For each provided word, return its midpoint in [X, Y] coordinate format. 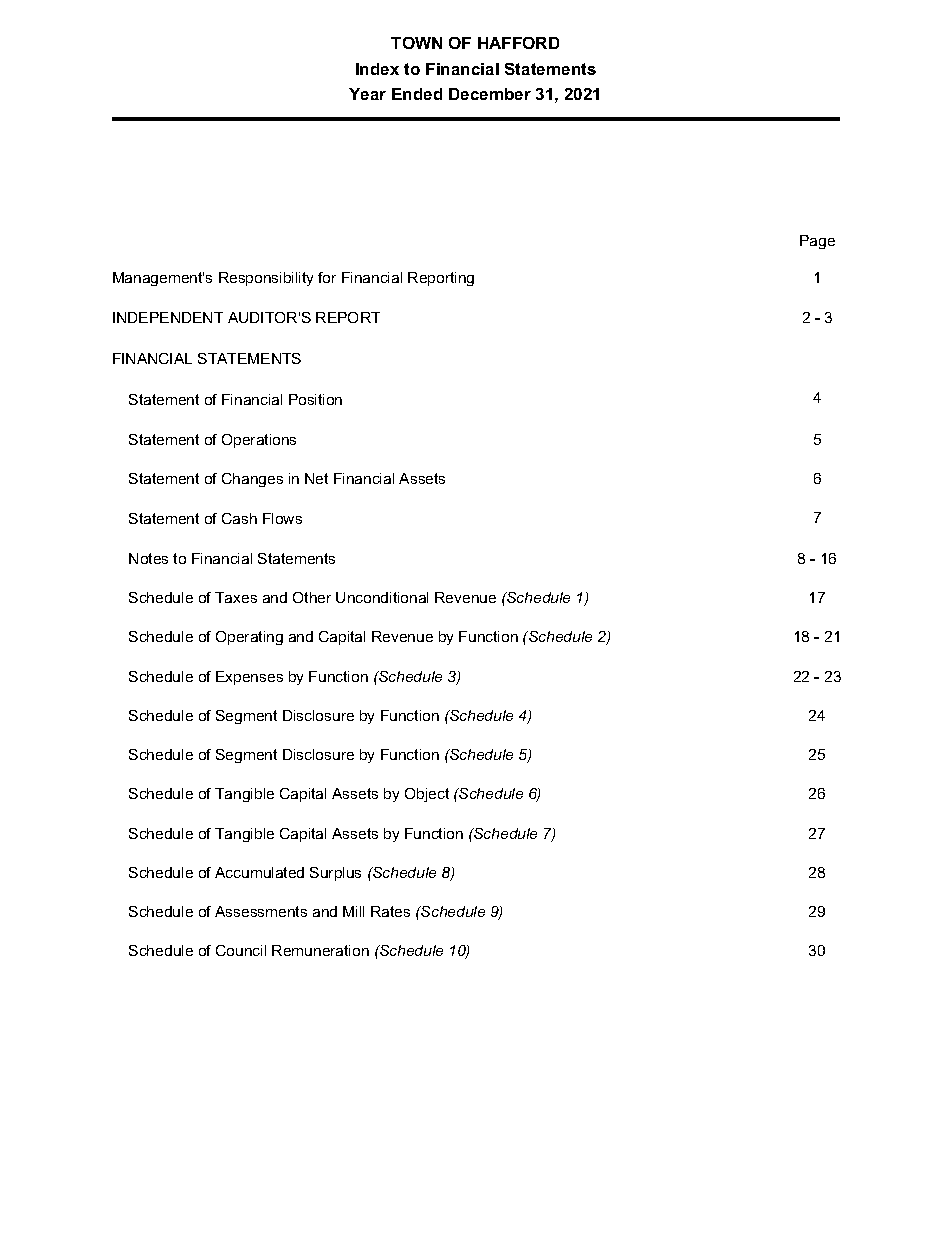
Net [316, 478]
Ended [417, 94]
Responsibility [266, 279]
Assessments [261, 911]
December [490, 94]
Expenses [249, 678]
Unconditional [382, 597]
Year [367, 94]
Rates [390, 911]
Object [427, 795]
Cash [239, 518]
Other [312, 597]
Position [315, 399]
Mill [353, 911]
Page [817, 242]
